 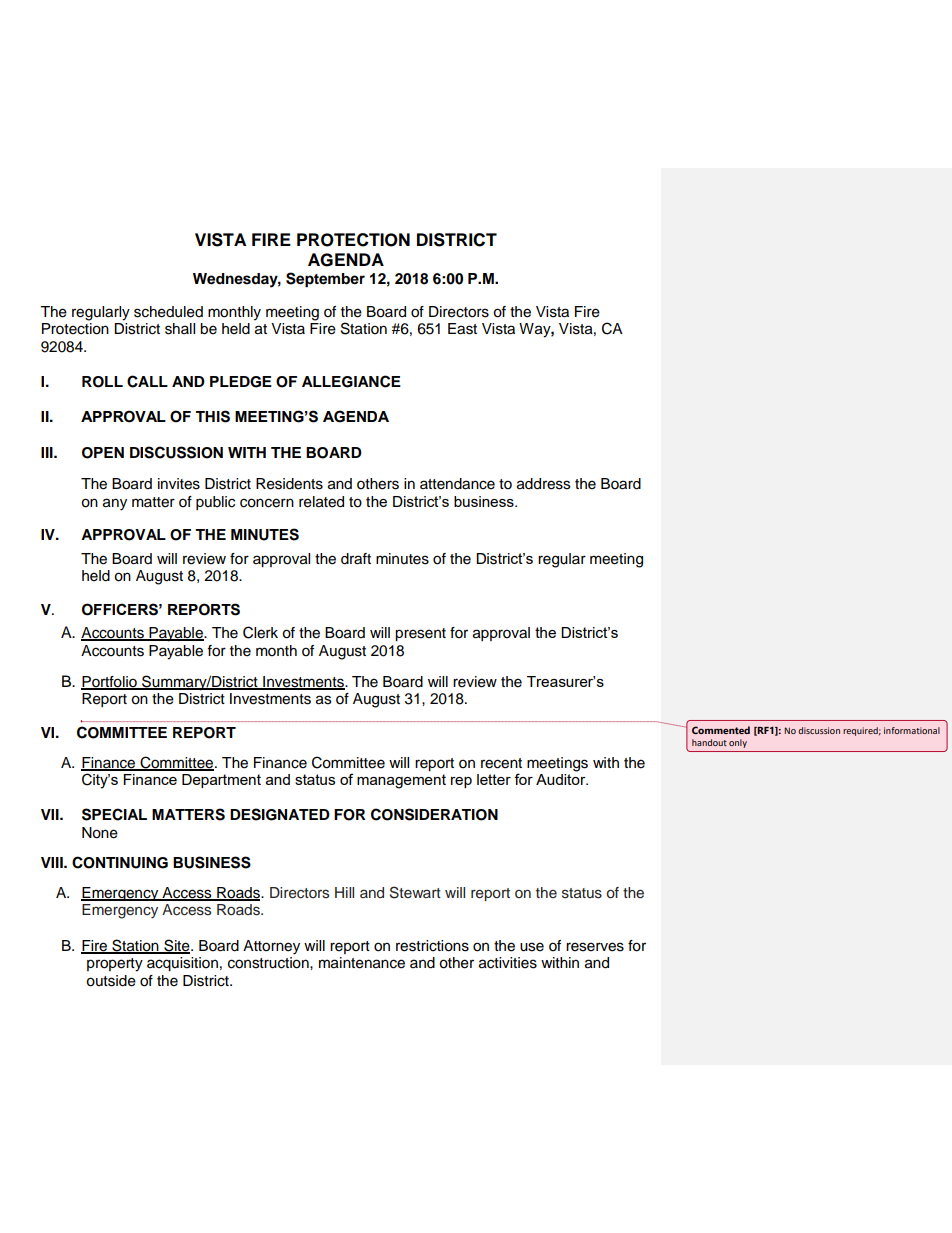 What do you see at coordinates (110, 682) in the screenshot?
I see `Portfolio` at bounding box center [110, 682].
